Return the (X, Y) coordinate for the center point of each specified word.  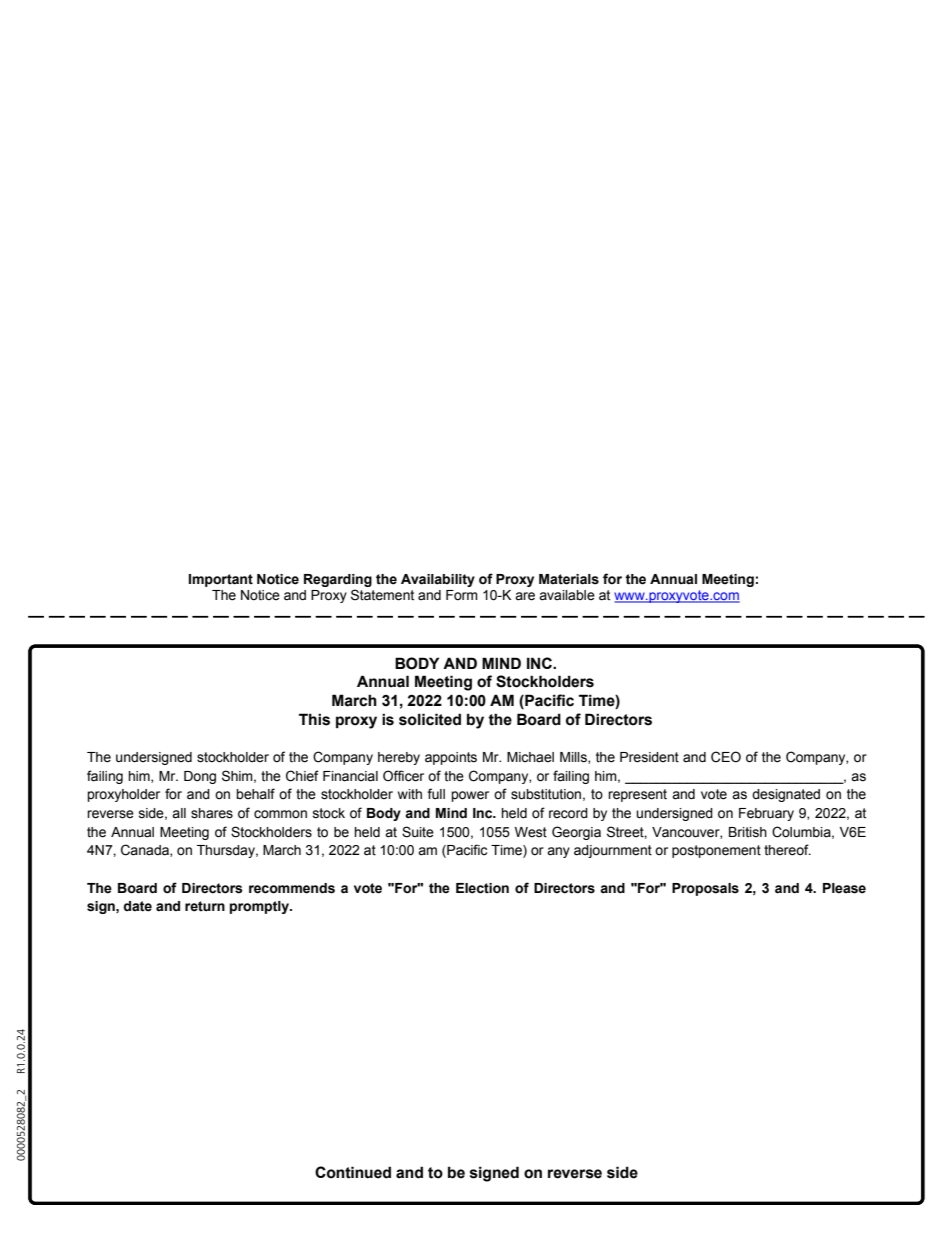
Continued (353, 1172)
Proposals (705, 889)
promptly (260, 907)
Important (221, 580)
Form (462, 595)
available (567, 595)
